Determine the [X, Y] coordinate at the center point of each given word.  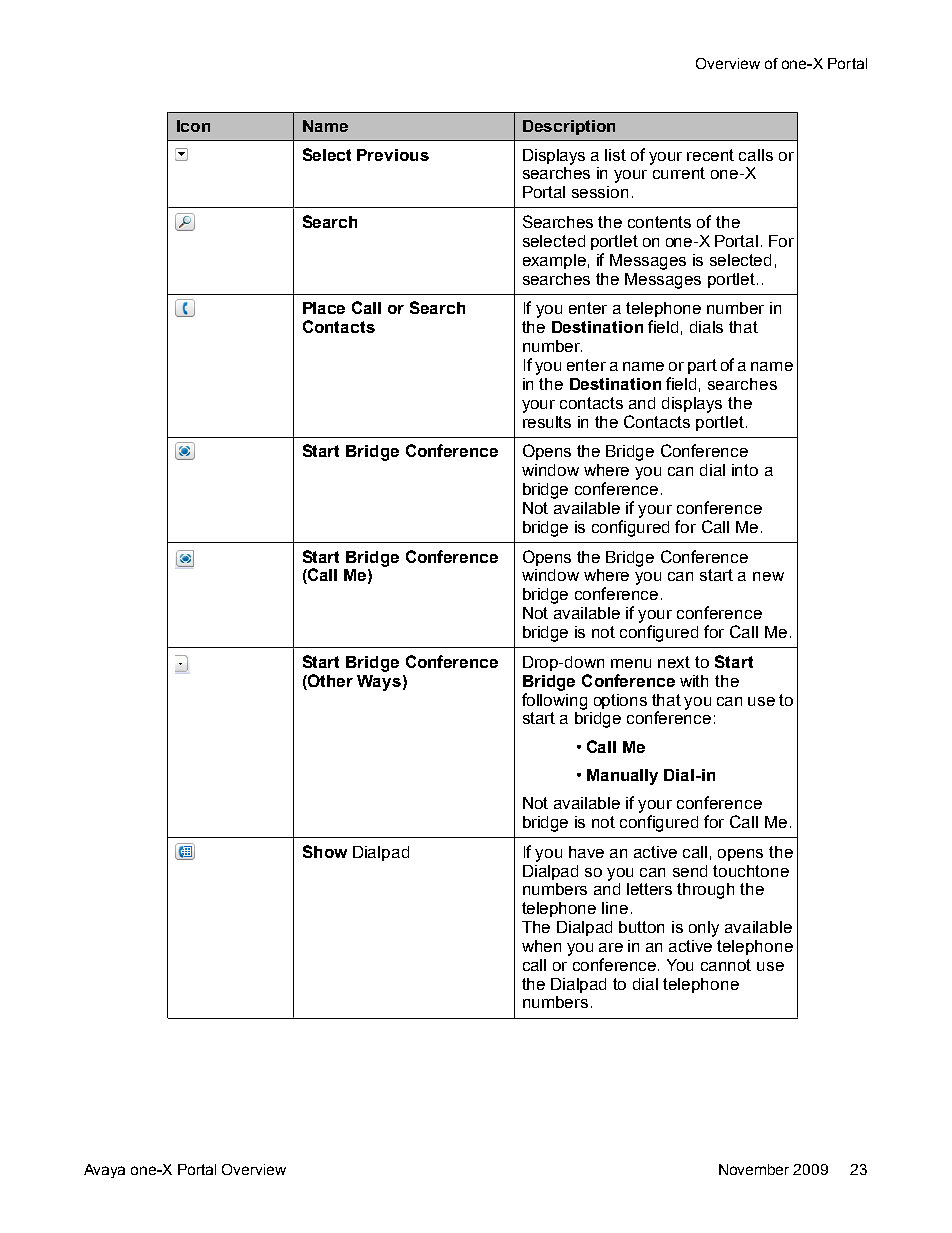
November [754, 1169]
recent [710, 155]
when [541, 946]
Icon [193, 126]
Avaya [104, 1171]
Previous [393, 155]
